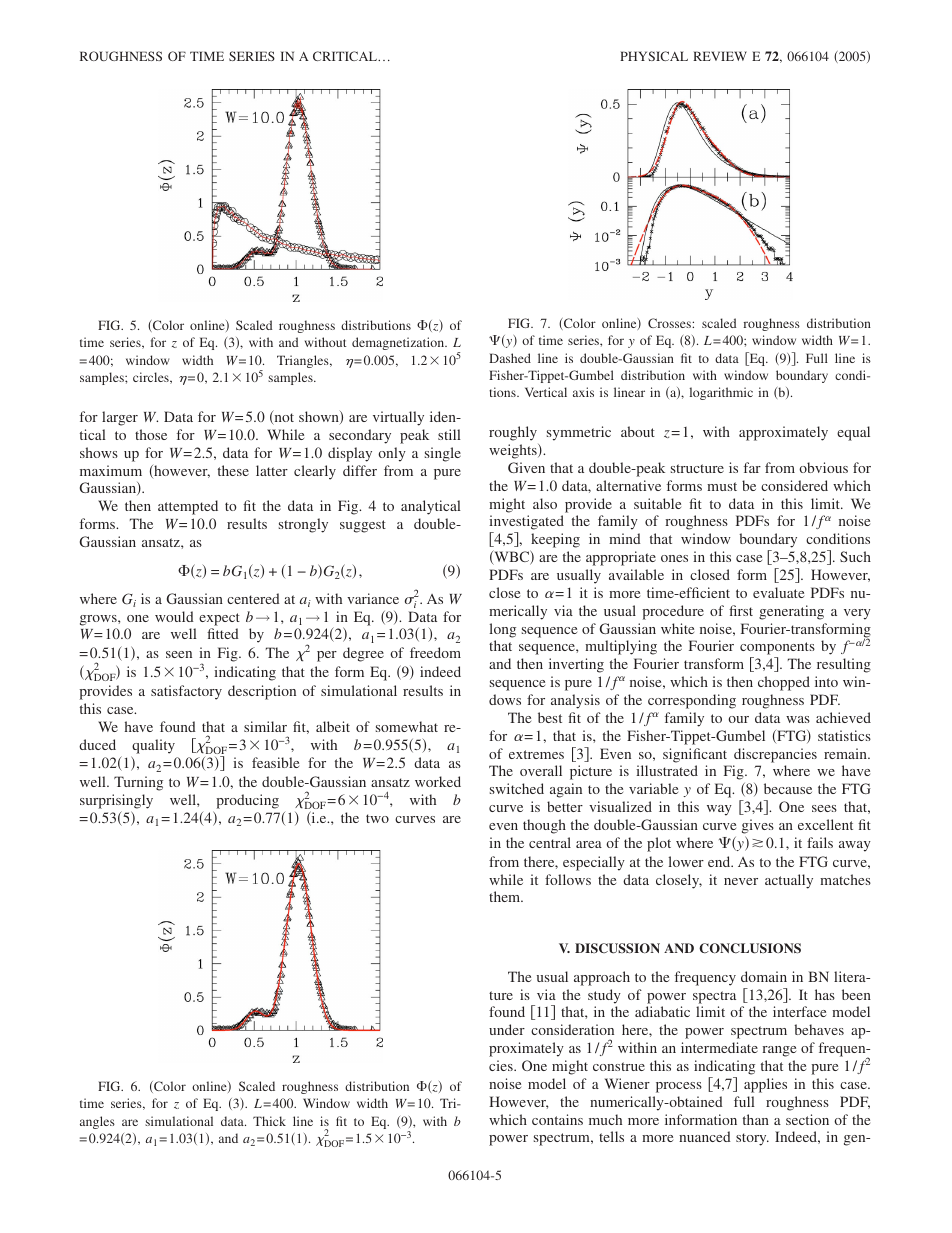 The width and height of the screenshot is (952, 1233). Describe the element at coordinates (503, 630) in the screenshot. I see `long` at that location.
